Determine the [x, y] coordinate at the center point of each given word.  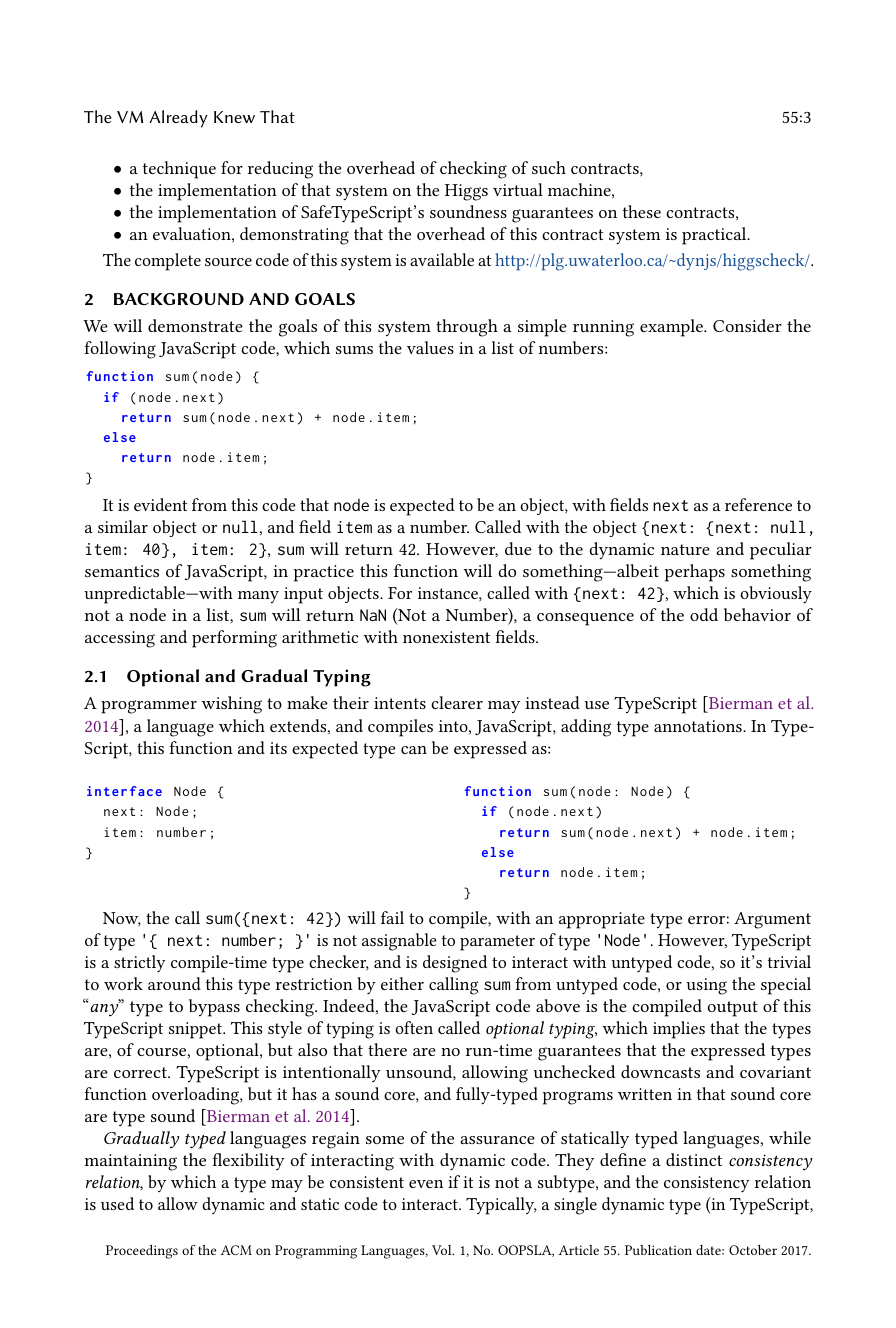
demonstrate [195, 325]
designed [455, 964]
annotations [699, 726]
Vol [443, 1250]
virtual [518, 189]
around [174, 983]
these [642, 211]
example [672, 328]
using [707, 986]
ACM [236, 1250]
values [430, 347]
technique [179, 170]
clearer [457, 702]
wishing [231, 705]
